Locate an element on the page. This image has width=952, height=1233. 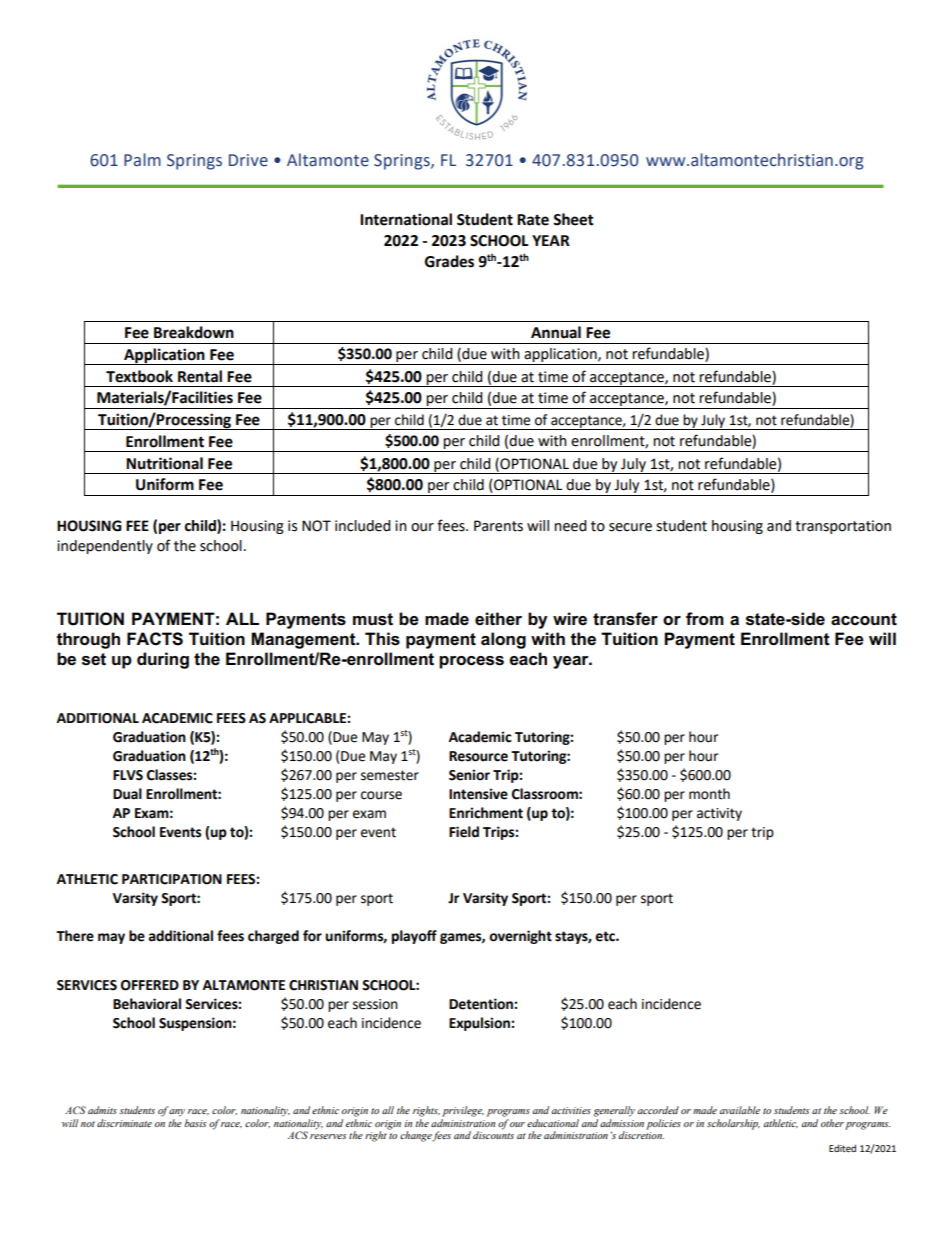
Palm is located at coordinates (142, 160).
